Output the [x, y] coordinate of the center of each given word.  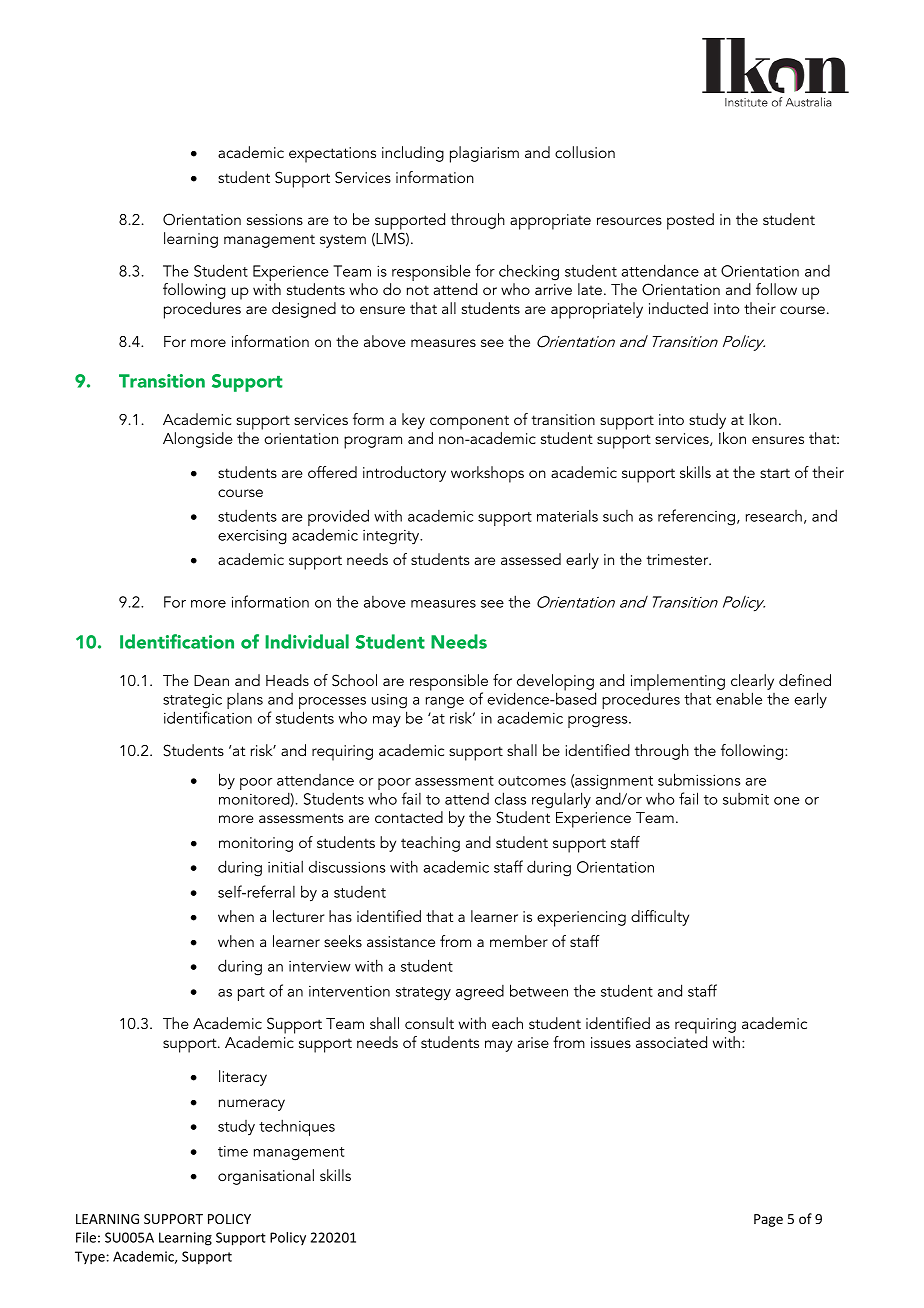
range [445, 703]
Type [90, 1257]
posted [690, 221]
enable [739, 698]
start [775, 473]
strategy [423, 994]
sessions [275, 219]
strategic [192, 701]
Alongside [197, 440]
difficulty [660, 918]
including [413, 154]
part [251, 994]
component [469, 422]
